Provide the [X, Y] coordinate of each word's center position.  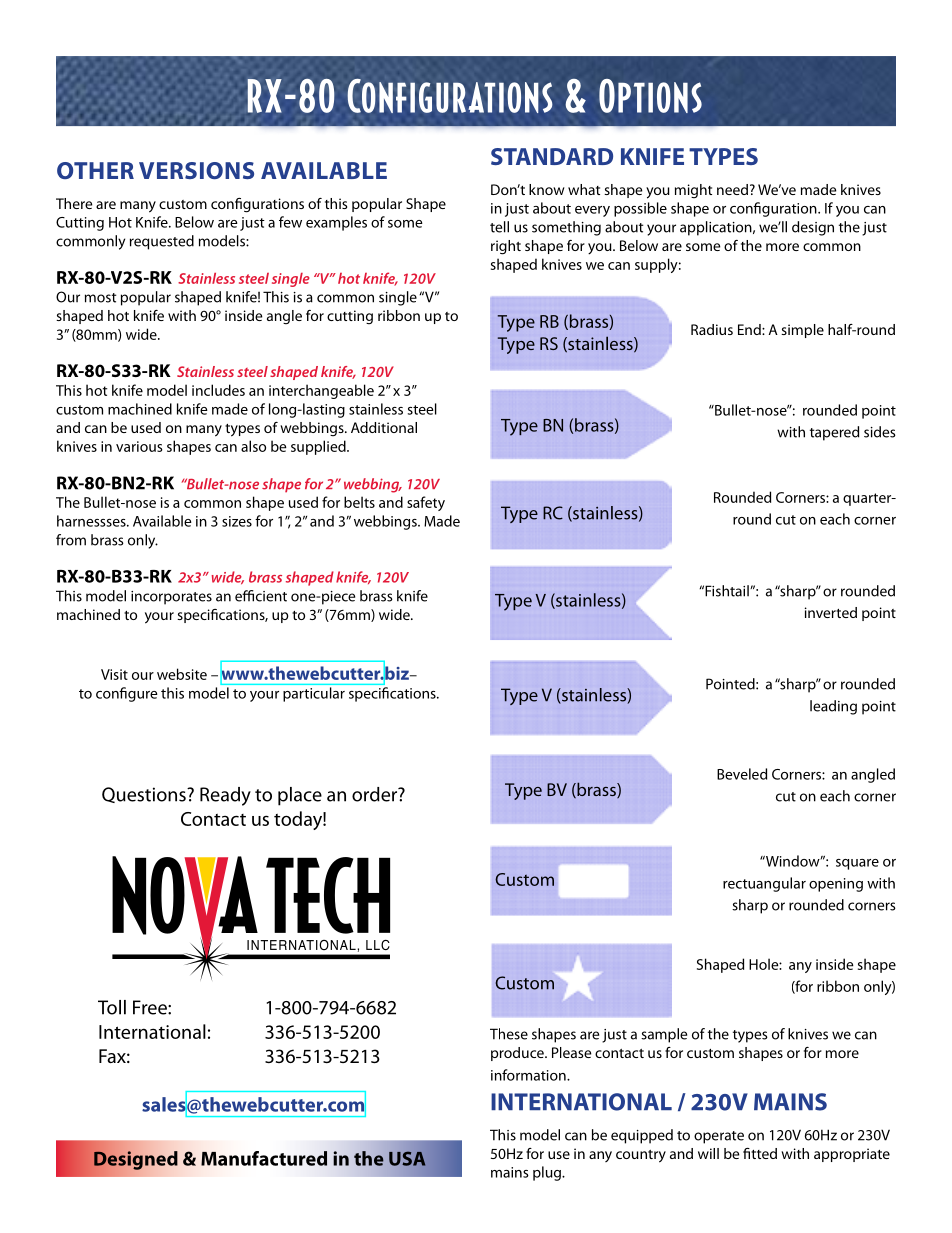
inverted [831, 612]
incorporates [171, 598]
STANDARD [552, 156]
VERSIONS [196, 170]
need [732, 189]
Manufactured [264, 1158]
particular [314, 694]
